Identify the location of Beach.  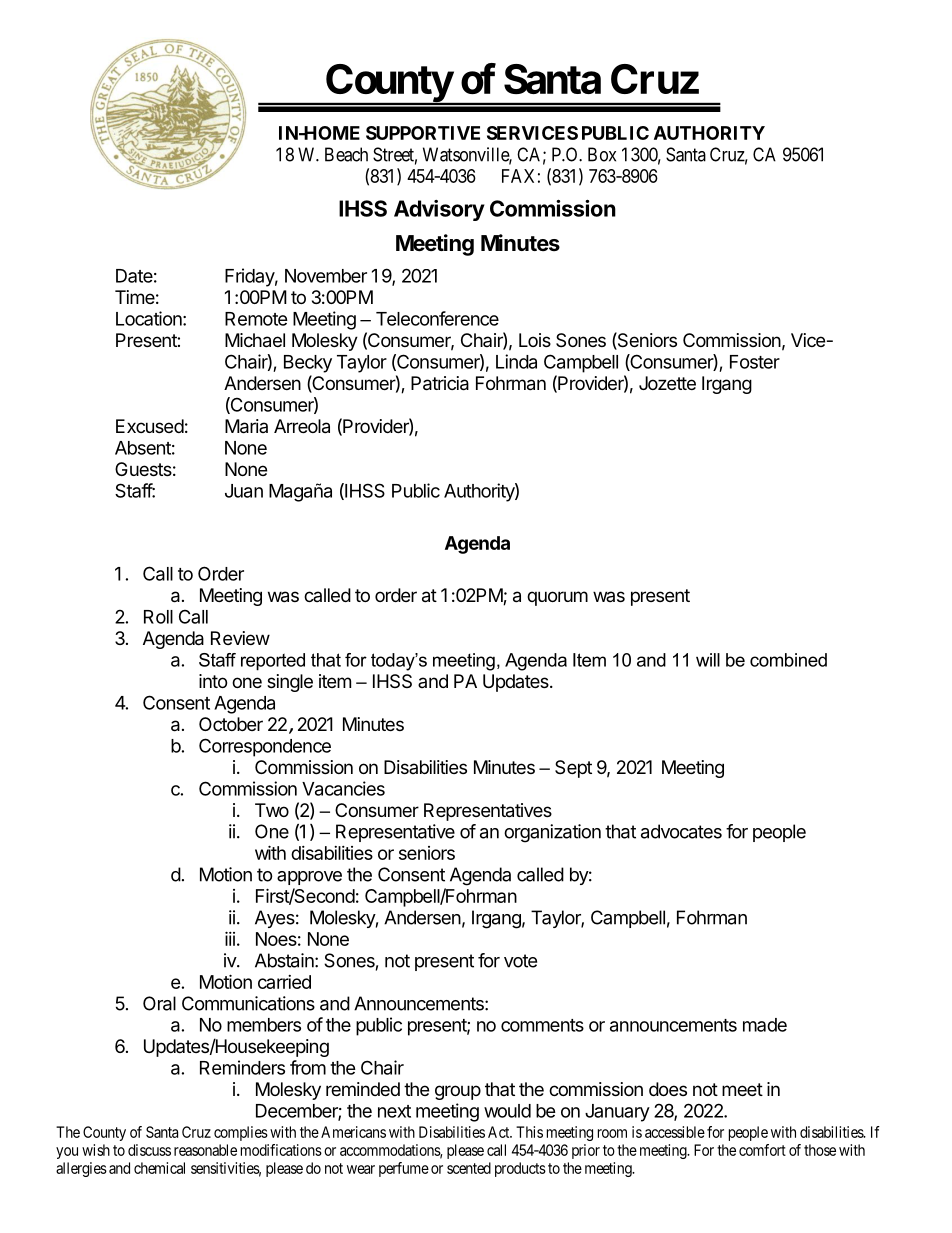
(346, 154).
